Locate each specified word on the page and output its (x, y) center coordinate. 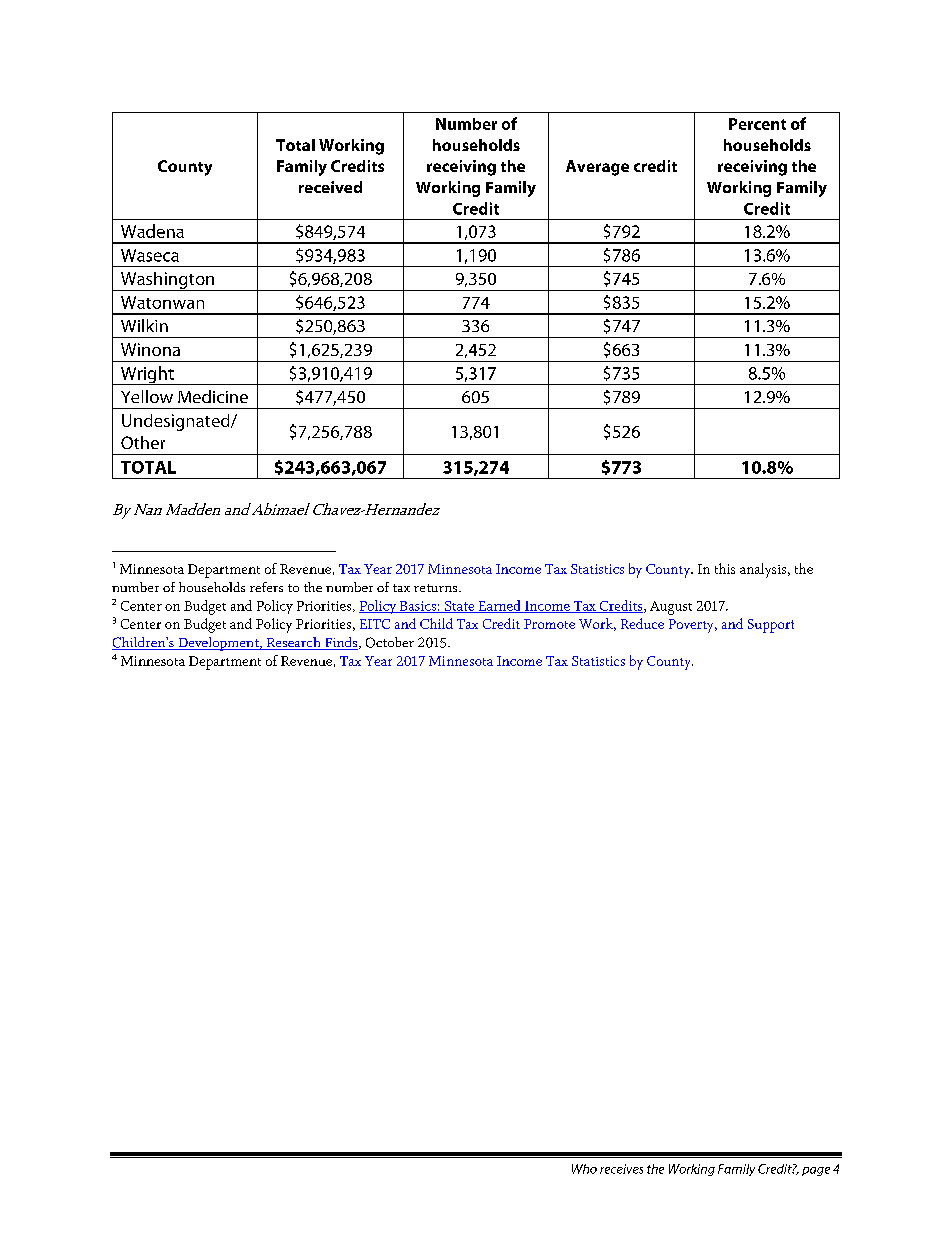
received (330, 187)
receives (621, 1169)
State (460, 607)
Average (597, 168)
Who (584, 1169)
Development (218, 644)
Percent (757, 124)
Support (771, 626)
